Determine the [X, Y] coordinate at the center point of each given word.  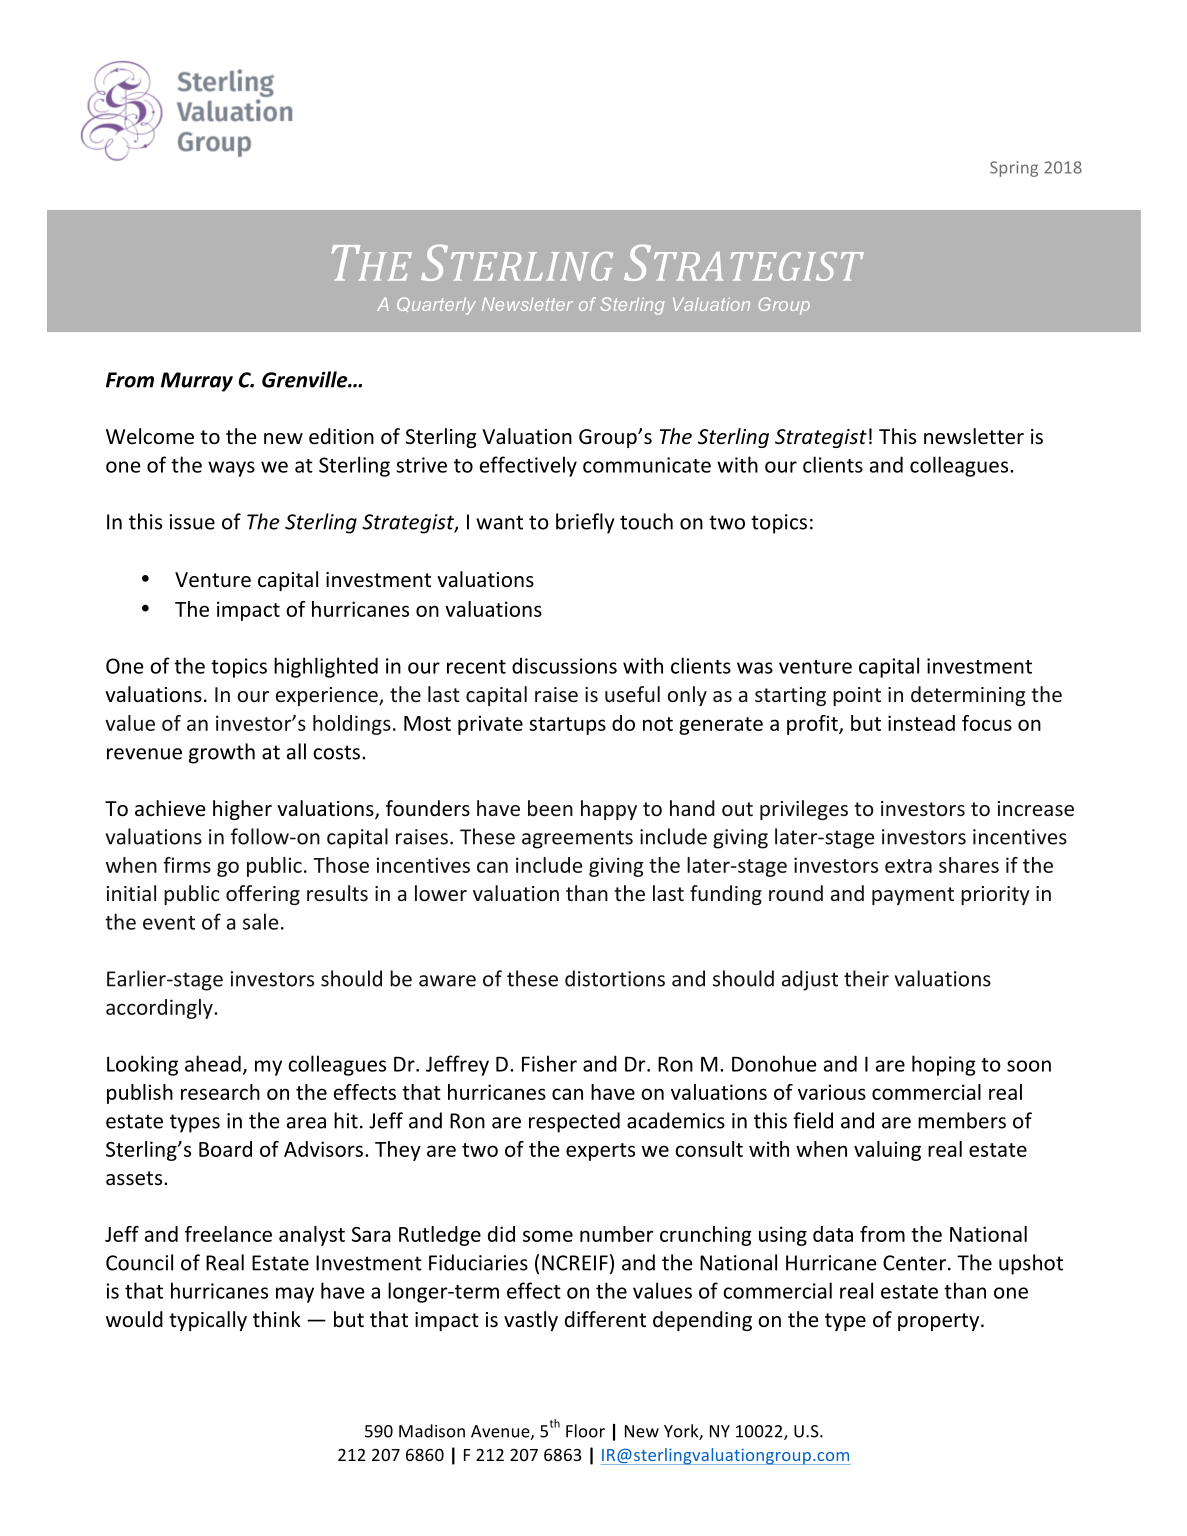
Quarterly [436, 306]
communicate [647, 465]
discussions [564, 665]
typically [208, 1321]
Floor [585, 1431]
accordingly [160, 1009]
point [857, 696]
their [866, 978]
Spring [1014, 169]
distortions [615, 978]
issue [192, 522]
